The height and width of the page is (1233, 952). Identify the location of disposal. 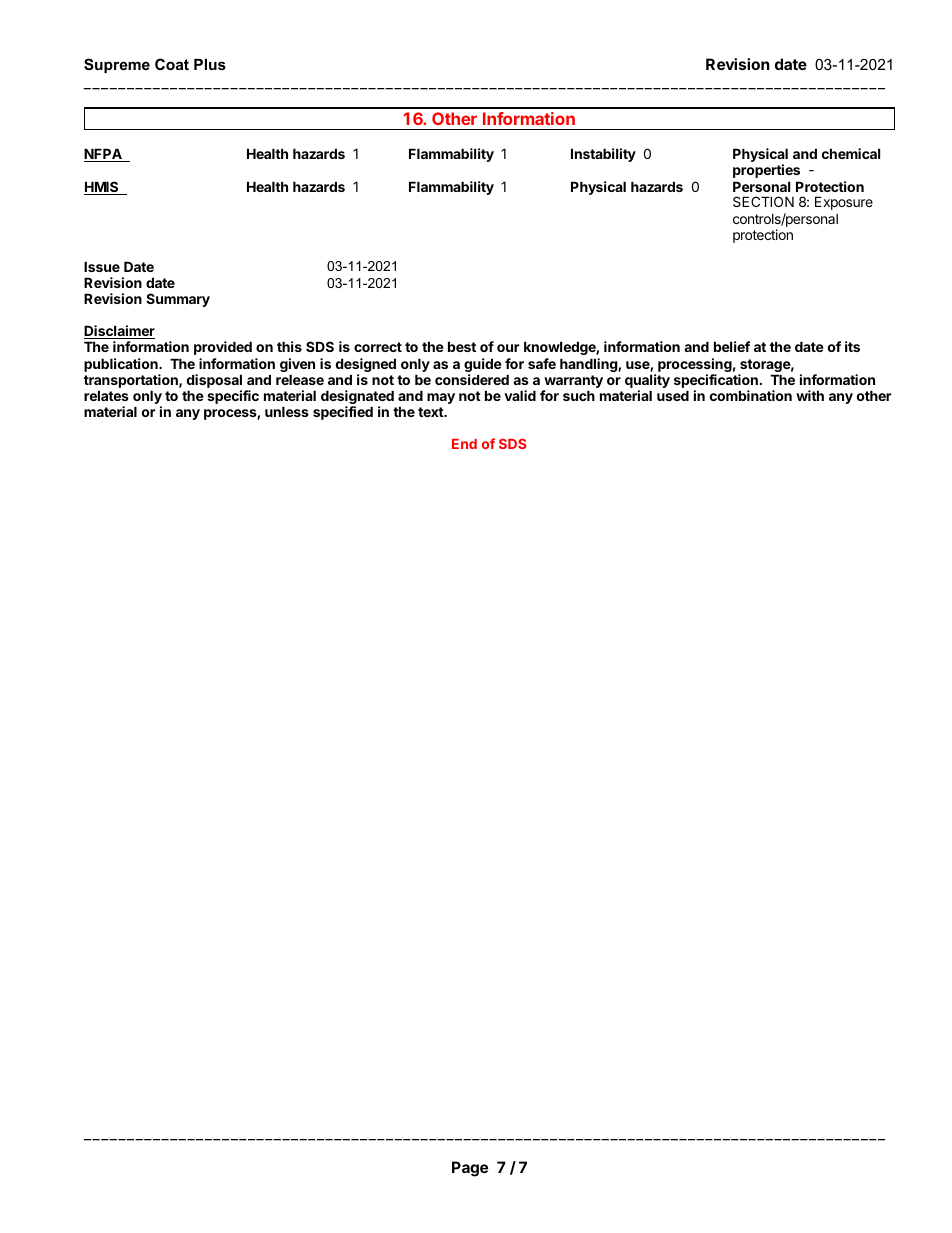
(214, 381).
